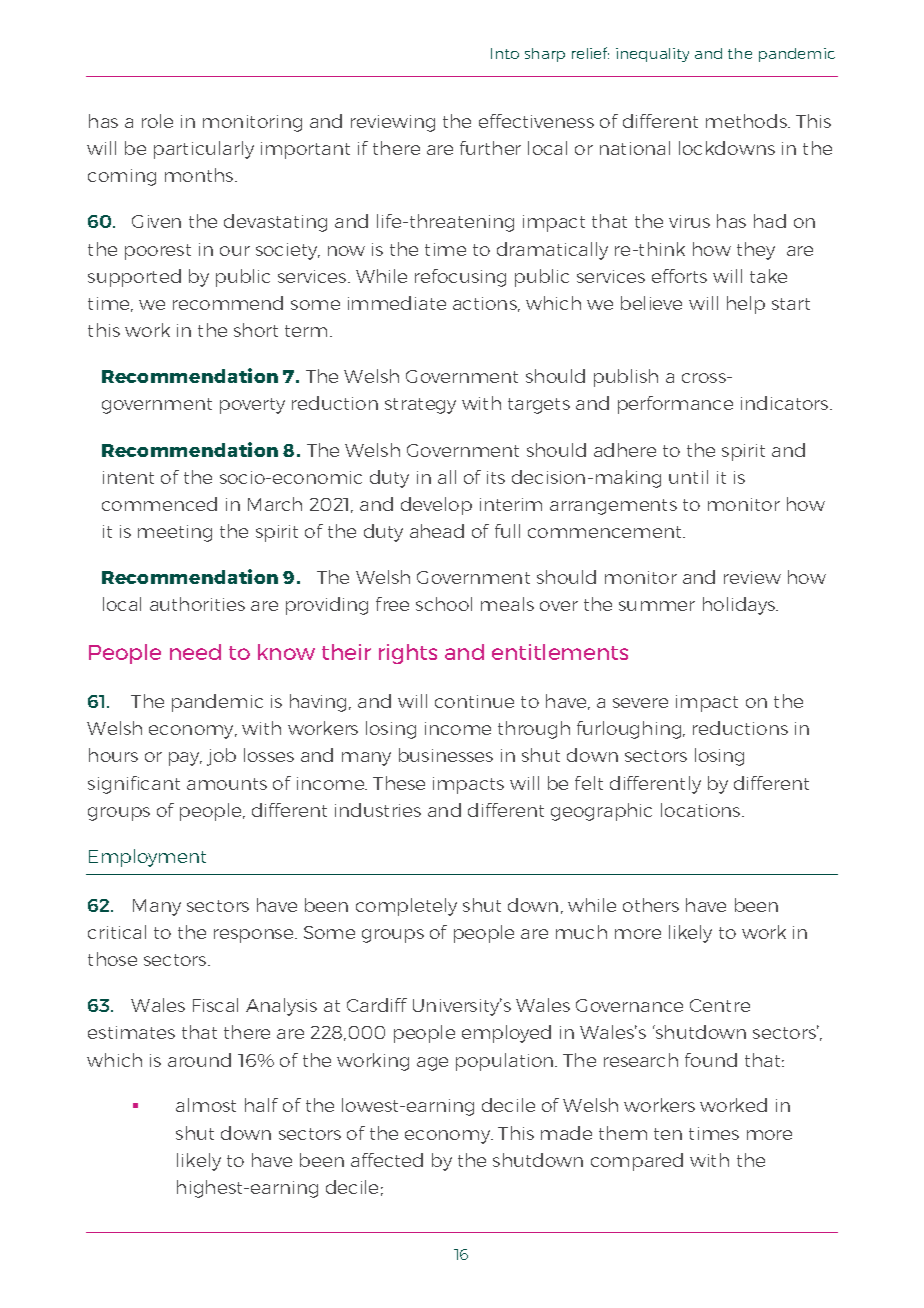 This image has height=1308, width=924. I want to click on Into, so click(505, 53).
